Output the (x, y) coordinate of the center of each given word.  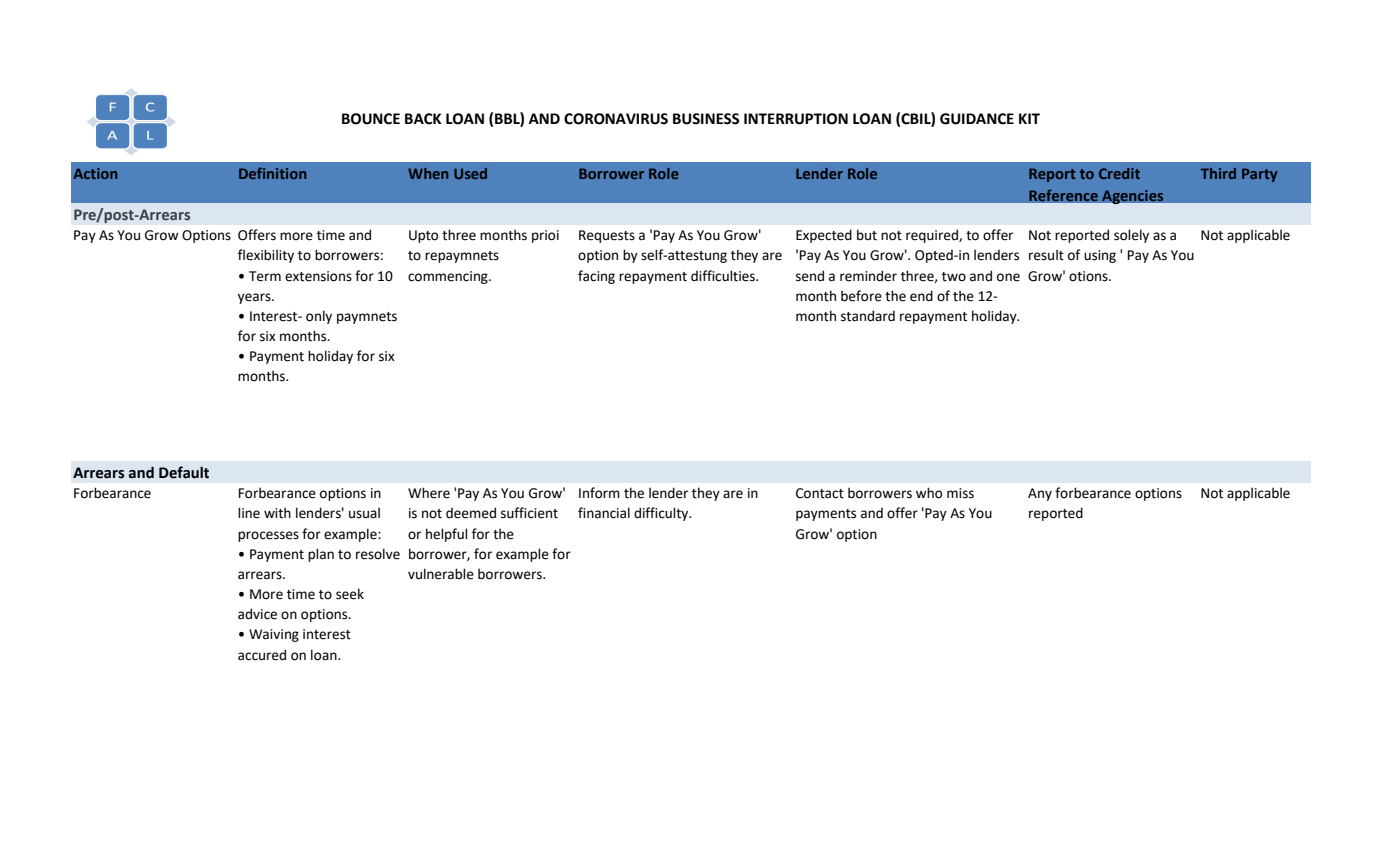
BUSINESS (706, 119)
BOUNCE (371, 119)
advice (257, 614)
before (861, 296)
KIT (1029, 118)
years (255, 298)
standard (868, 316)
